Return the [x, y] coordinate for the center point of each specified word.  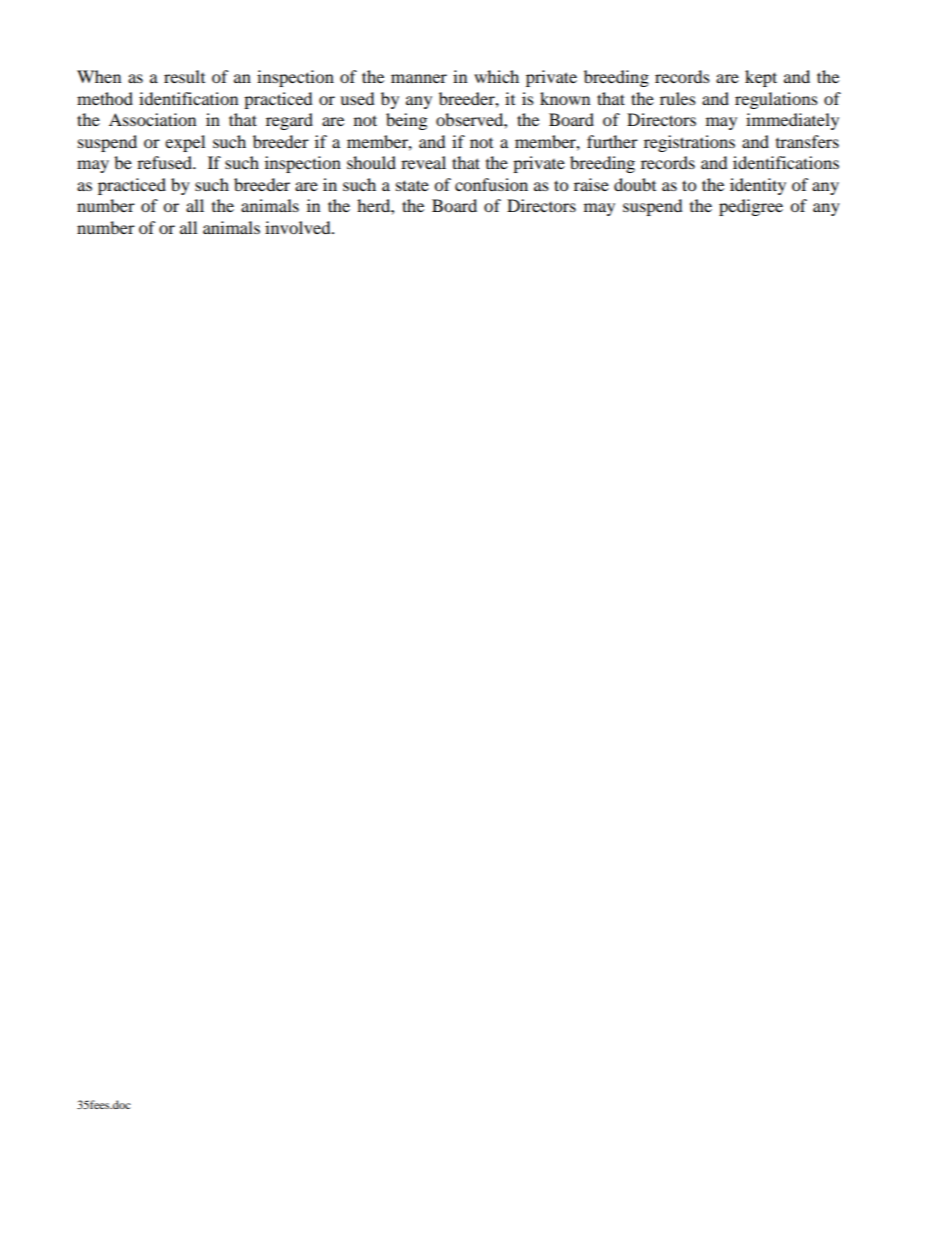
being [406, 121]
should [371, 162]
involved [299, 227]
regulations [776, 100]
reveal [423, 162]
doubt [635, 184]
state [412, 185]
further [612, 141]
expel [185, 143]
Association [152, 119]
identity [758, 186]
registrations [689, 143]
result [184, 76]
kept [761, 78]
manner [419, 78]
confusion [491, 184]
